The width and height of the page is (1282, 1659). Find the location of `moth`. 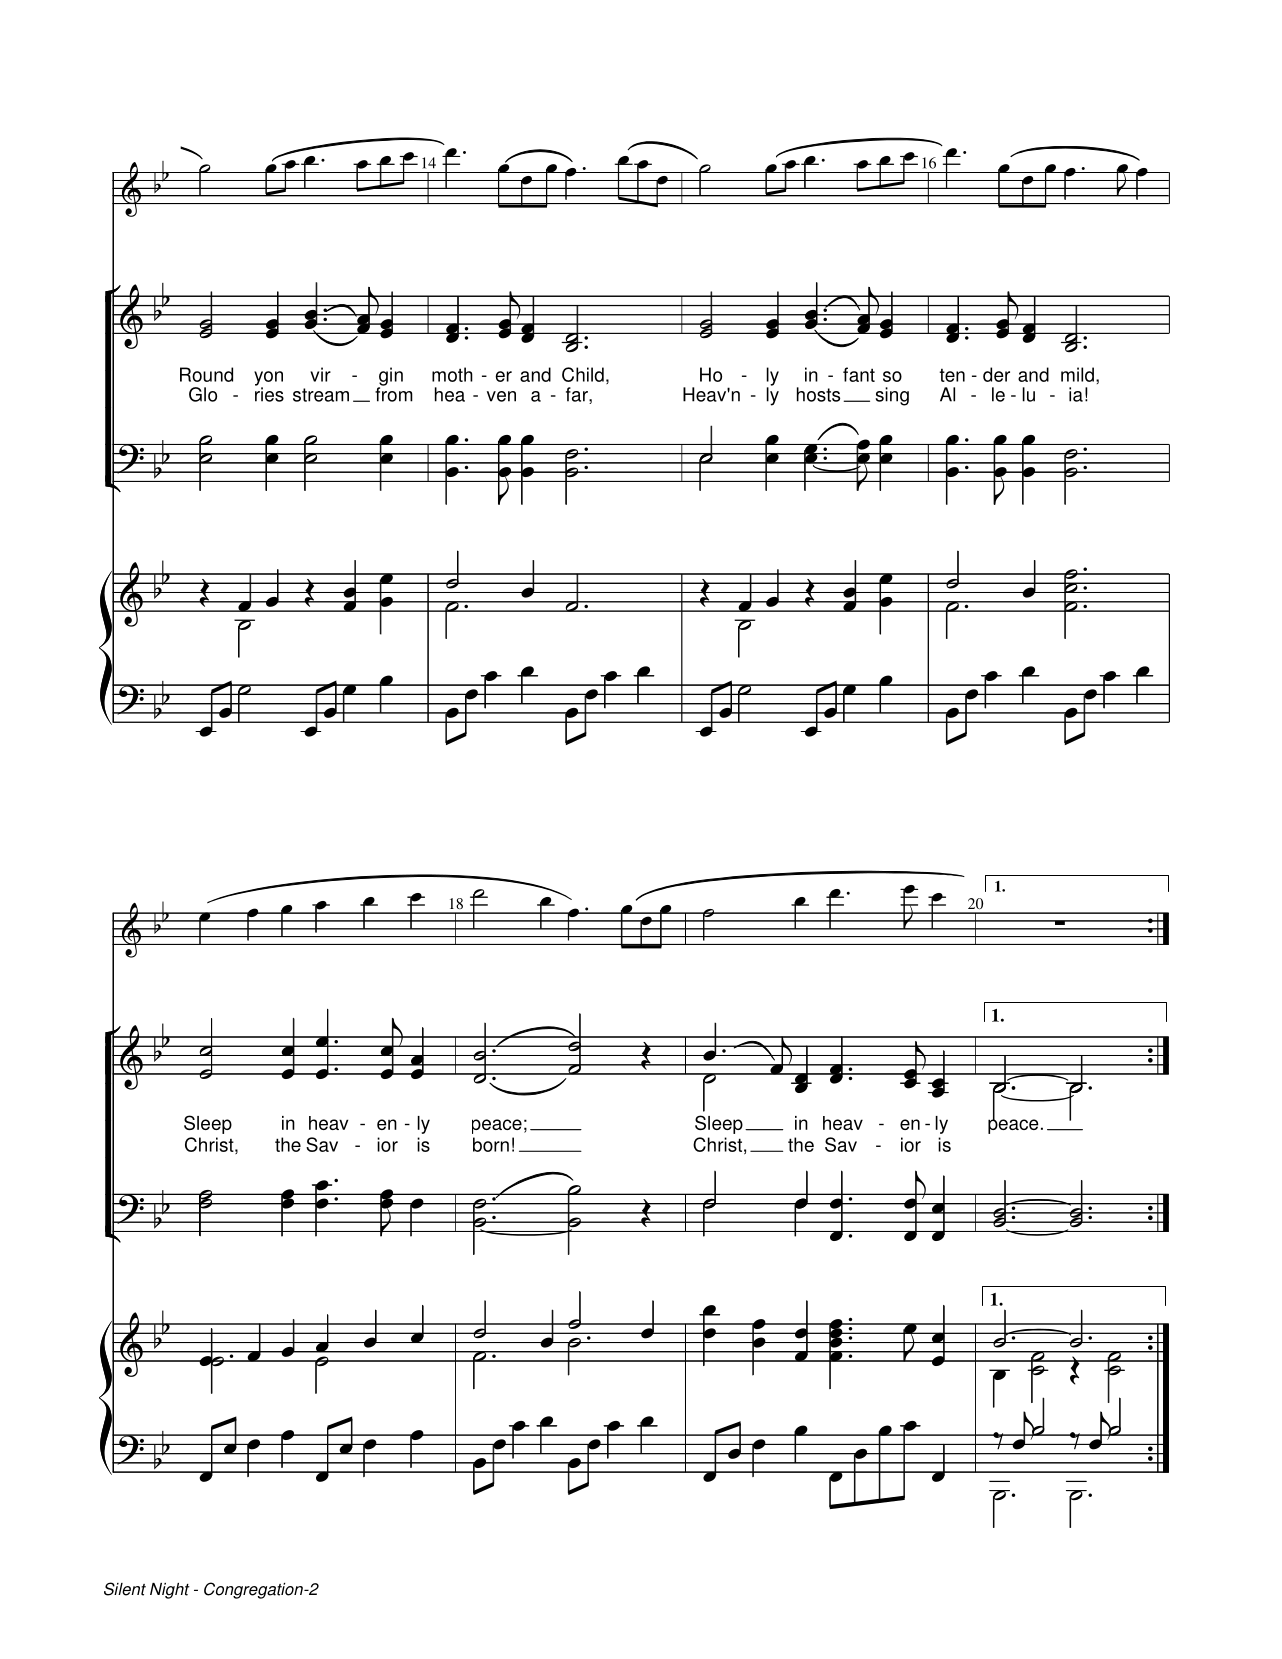

moth is located at coordinates (452, 374).
